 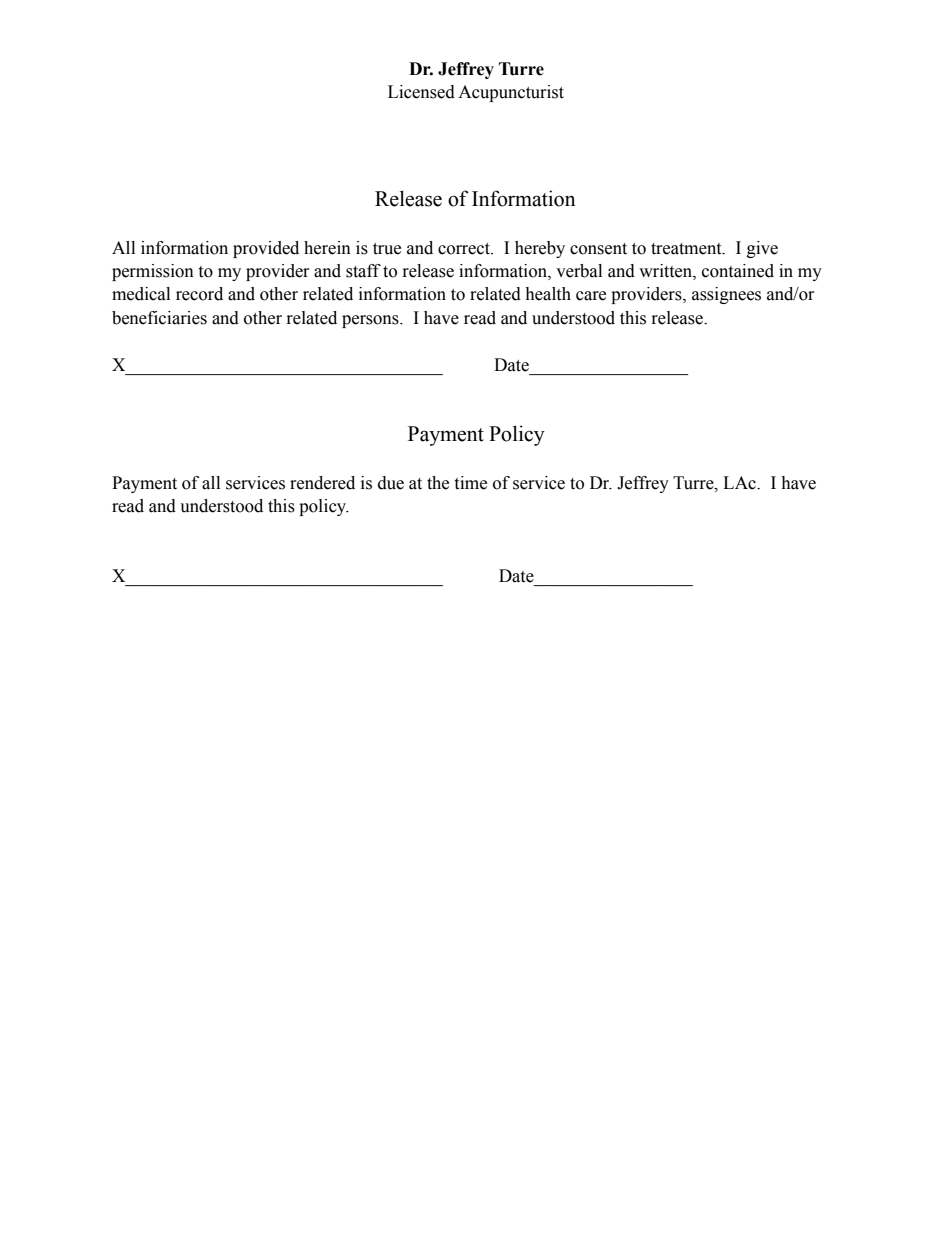 I want to click on record, so click(x=199, y=294).
